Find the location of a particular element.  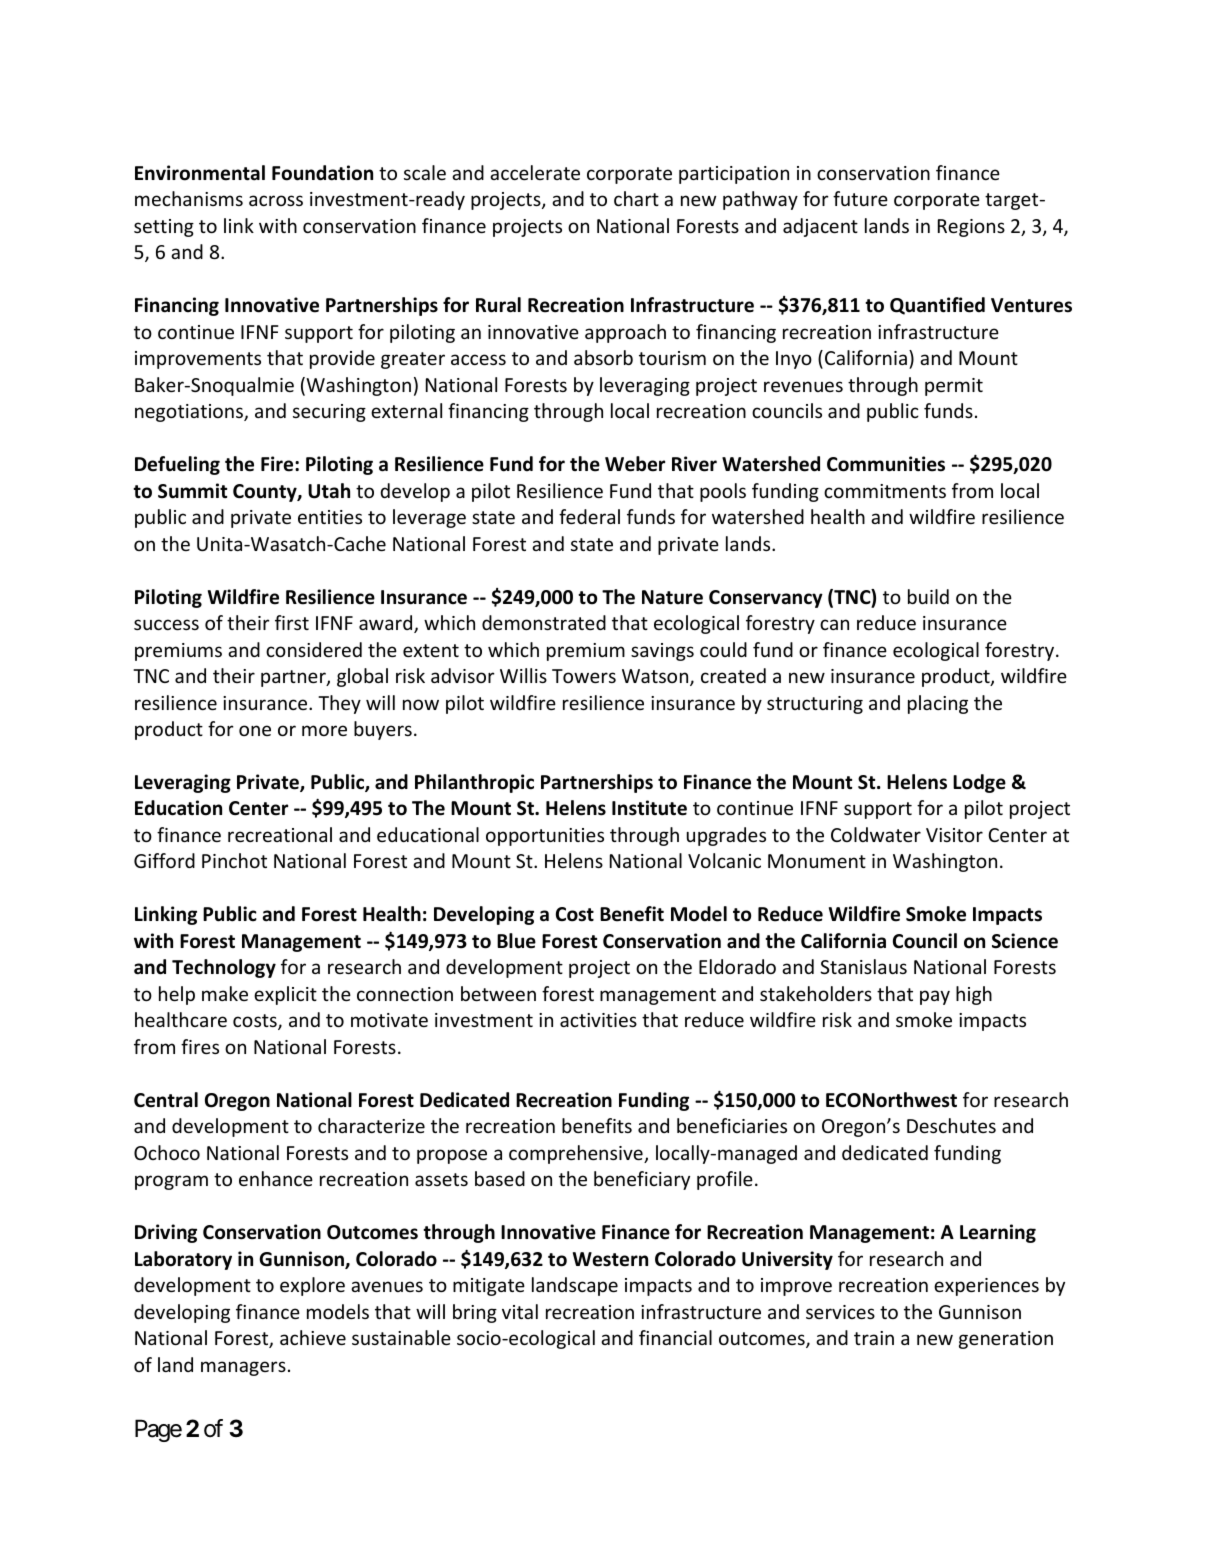

managers is located at coordinates (243, 1368).
